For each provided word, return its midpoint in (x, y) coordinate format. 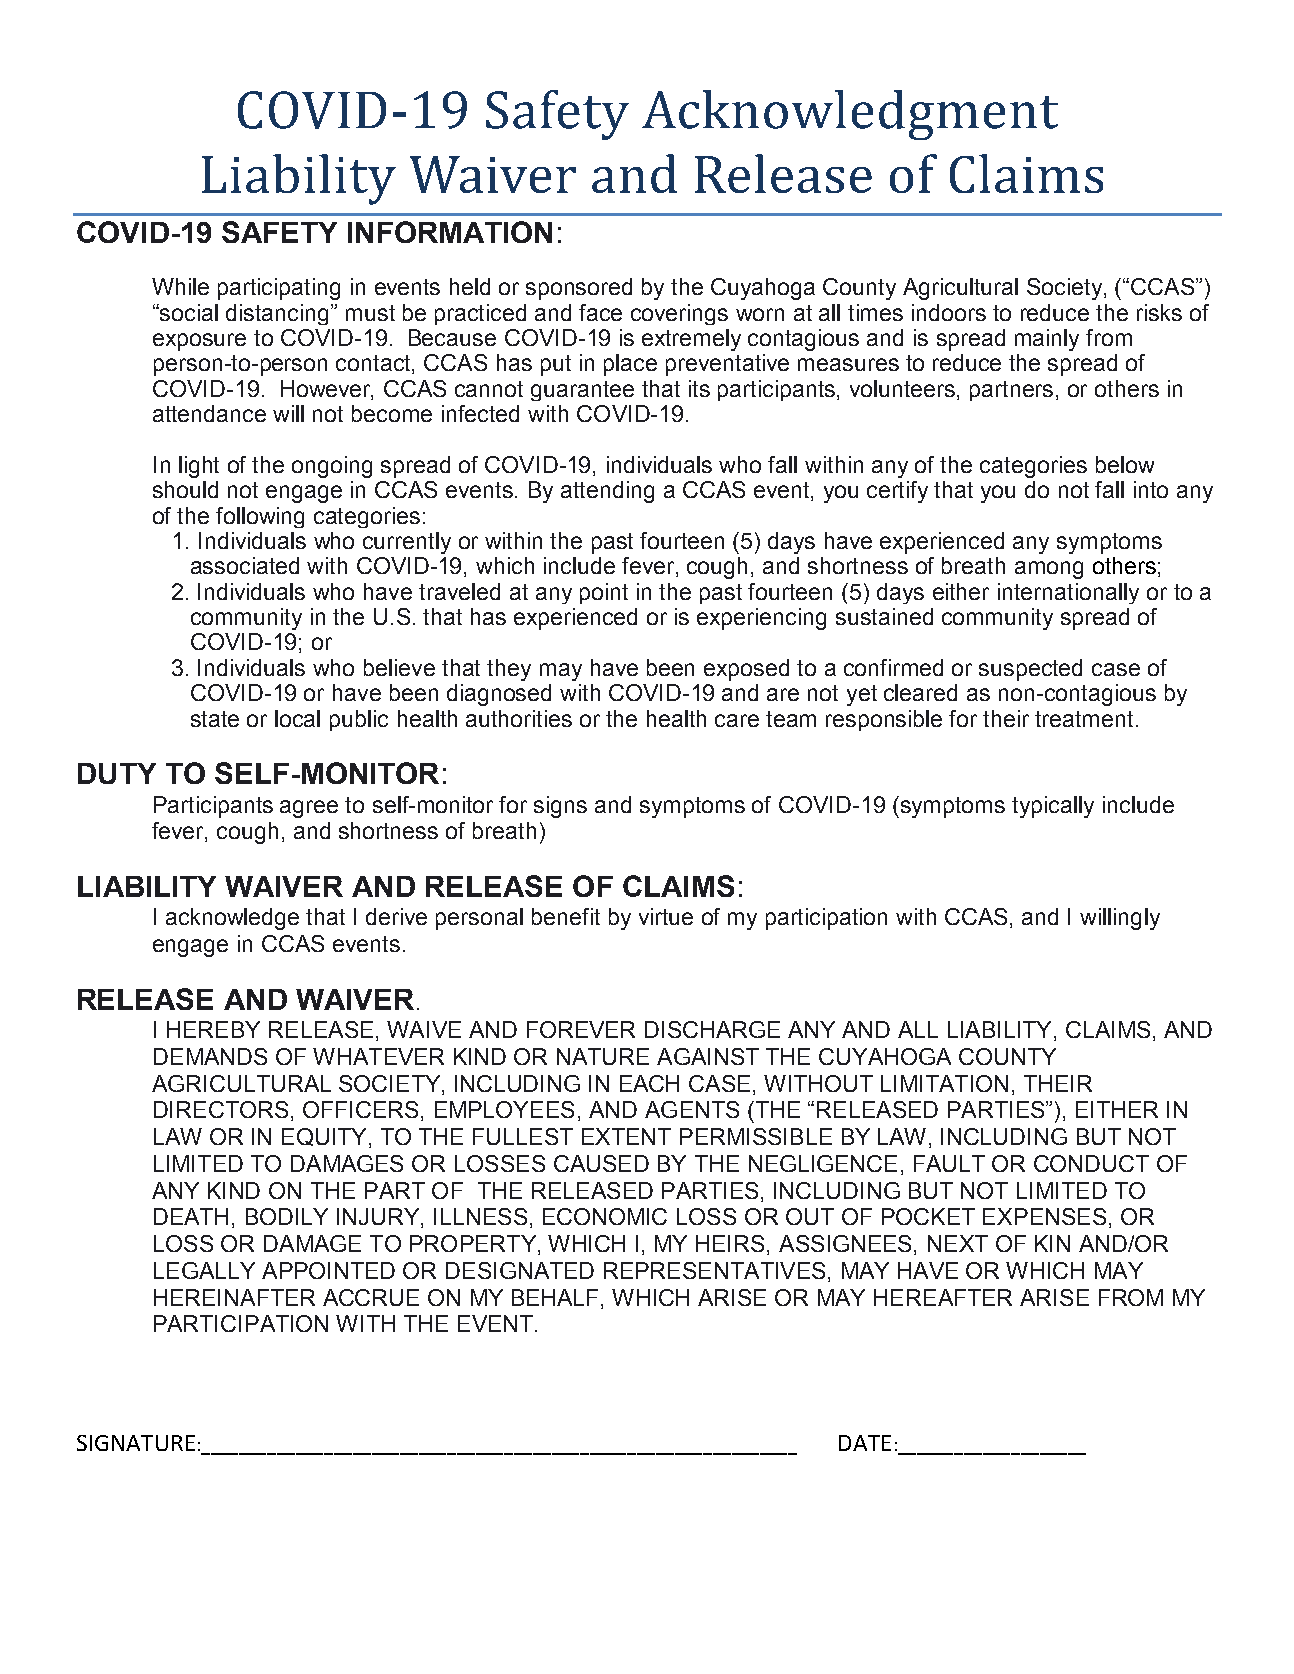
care (737, 720)
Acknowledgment (850, 115)
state (215, 719)
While (180, 286)
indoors (949, 312)
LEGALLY (204, 1270)
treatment (1084, 719)
